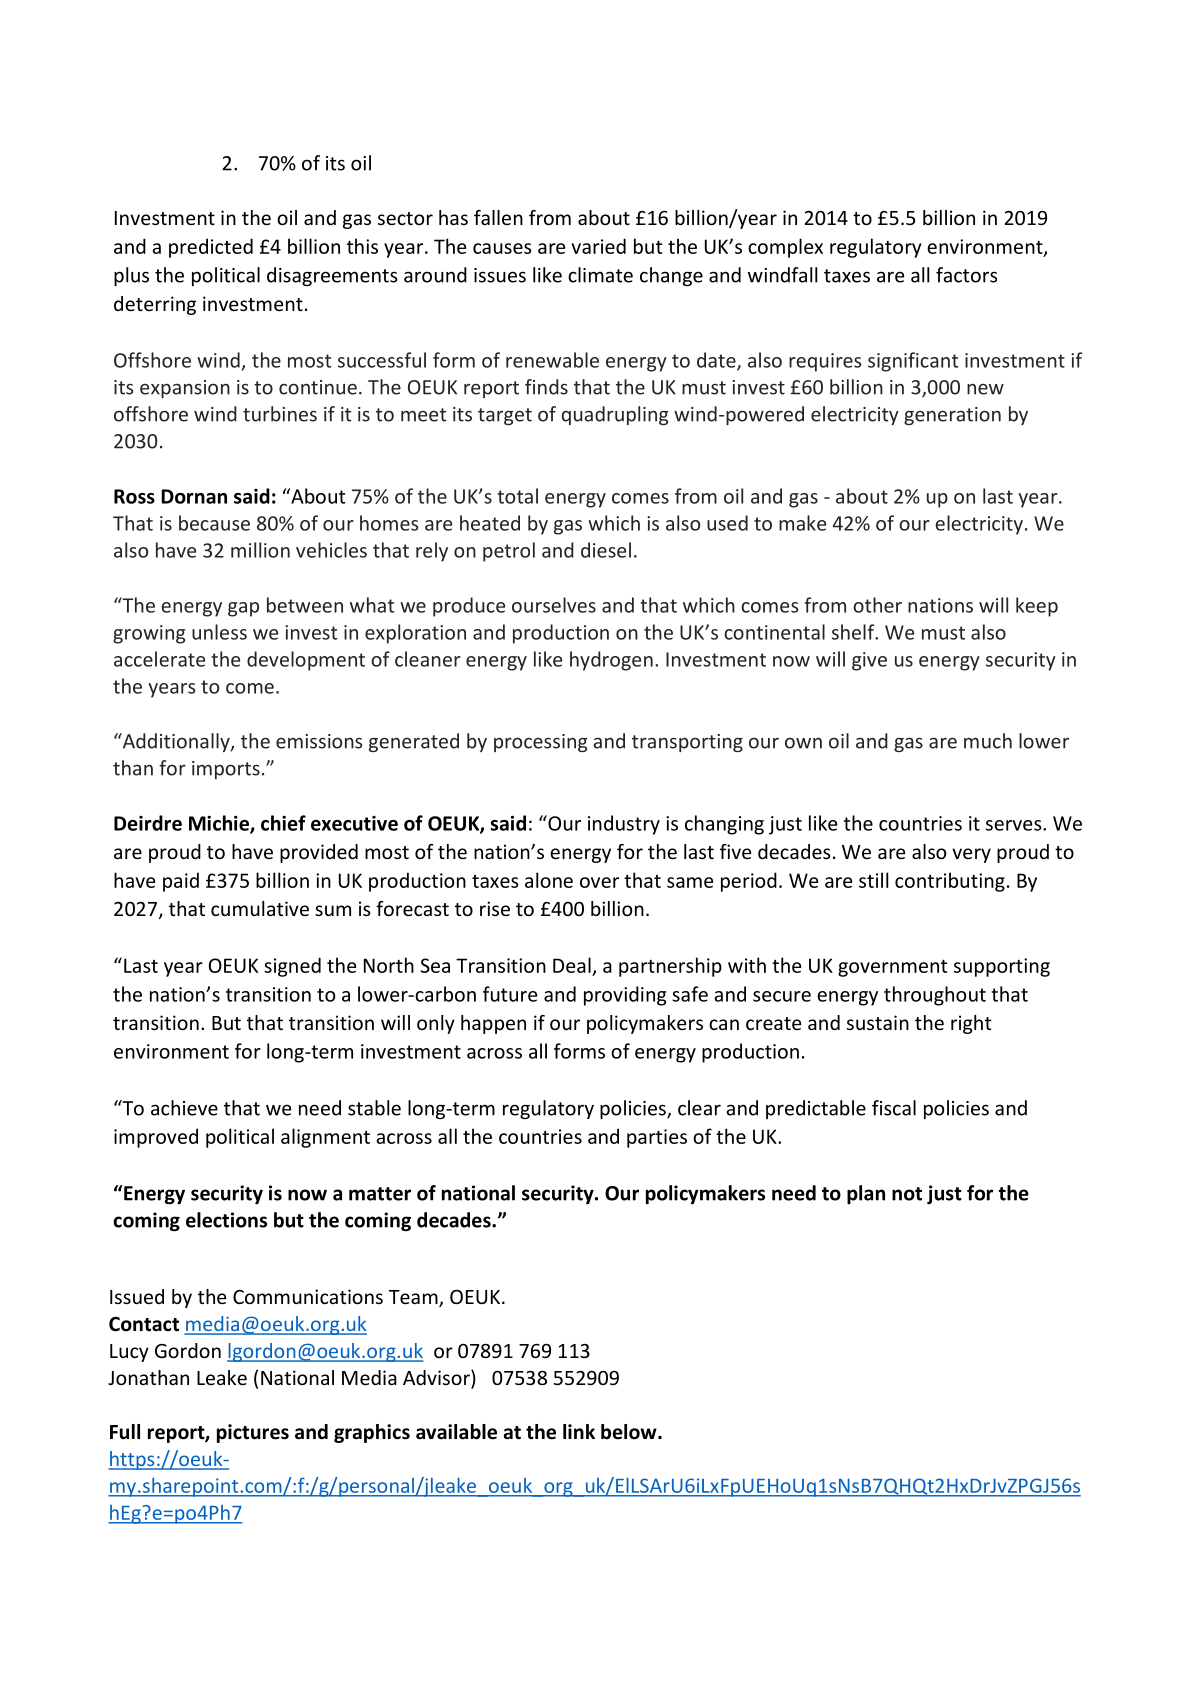 This image has width=1196, height=1691. What do you see at coordinates (971, 855) in the image?
I see `very` at bounding box center [971, 855].
